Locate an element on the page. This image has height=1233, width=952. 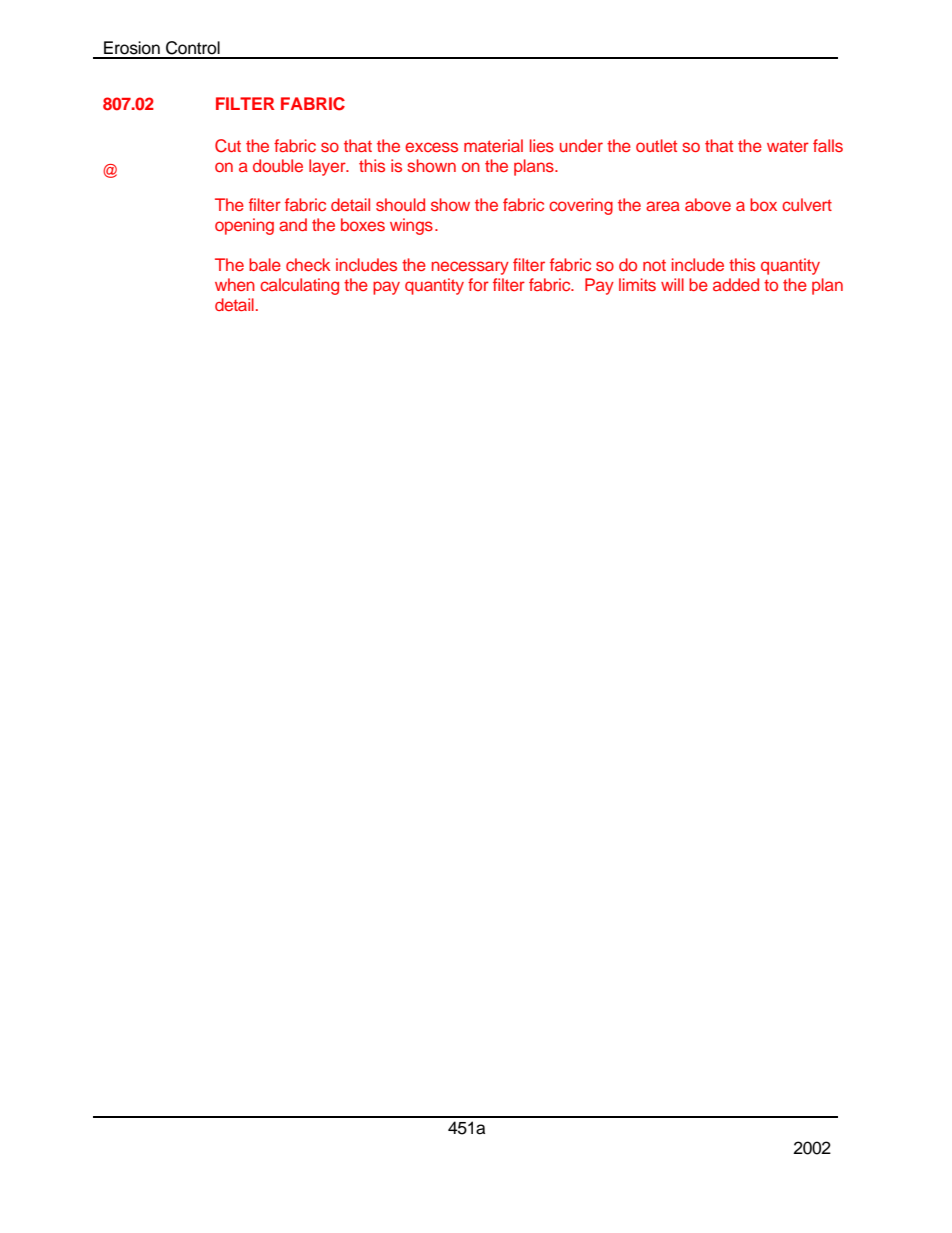
falls is located at coordinates (828, 145).
